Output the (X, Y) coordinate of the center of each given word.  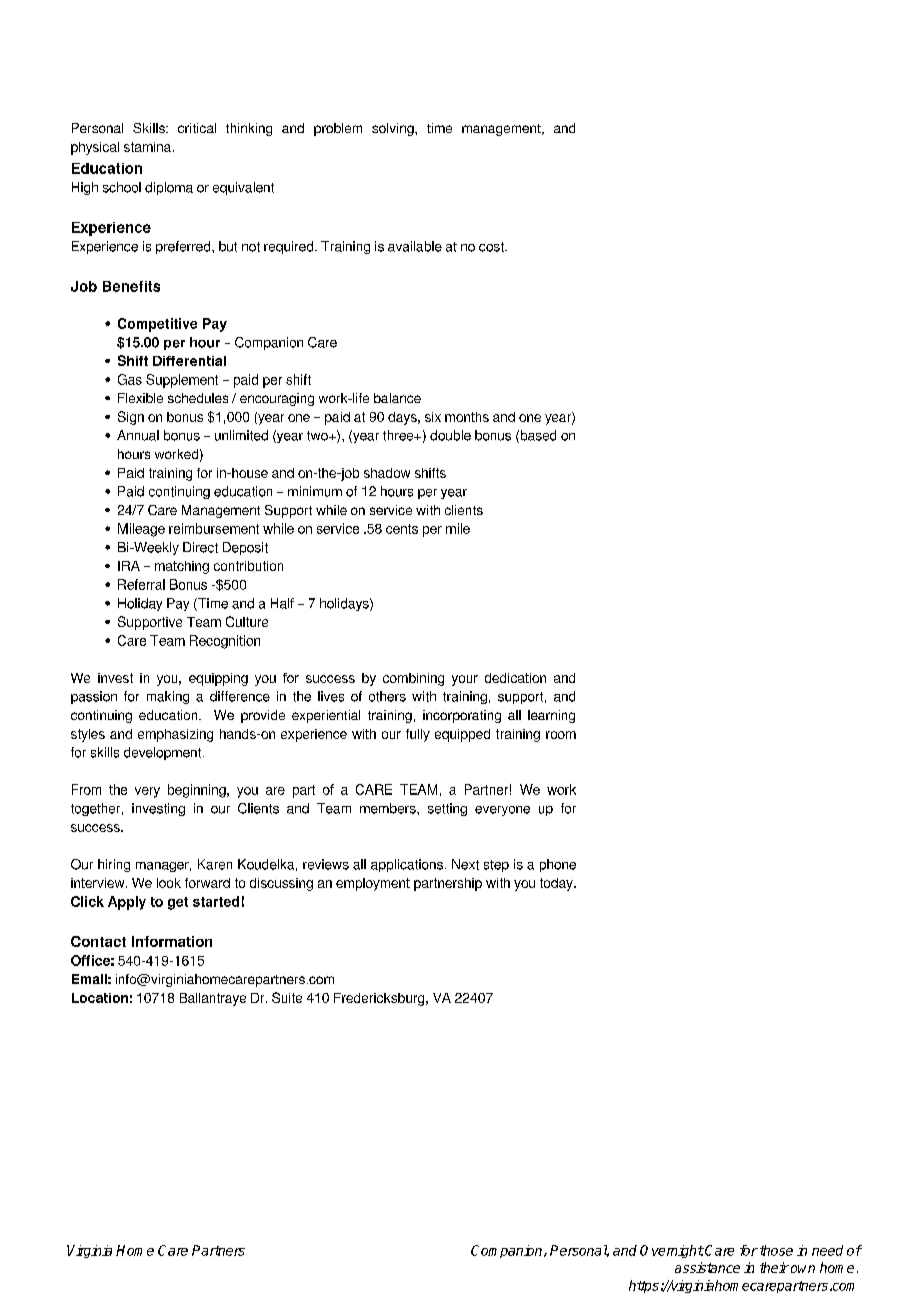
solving (394, 129)
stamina (149, 147)
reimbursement (214, 528)
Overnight (672, 1251)
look (169, 883)
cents (402, 529)
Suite (287, 997)
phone (558, 865)
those (776, 1250)
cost (492, 247)
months (467, 417)
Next (465, 864)
